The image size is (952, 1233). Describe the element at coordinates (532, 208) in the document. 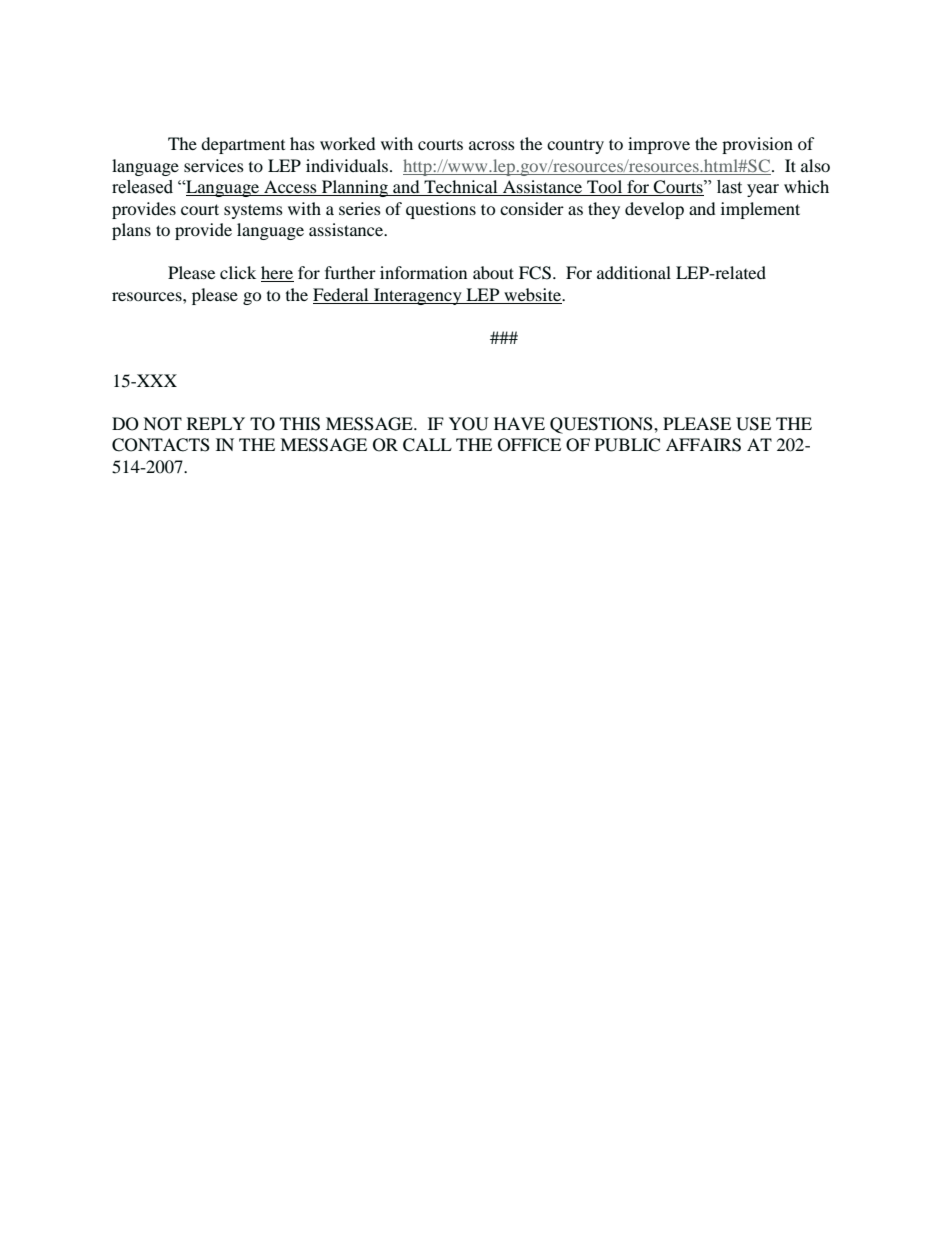

I see `consider` at that location.
